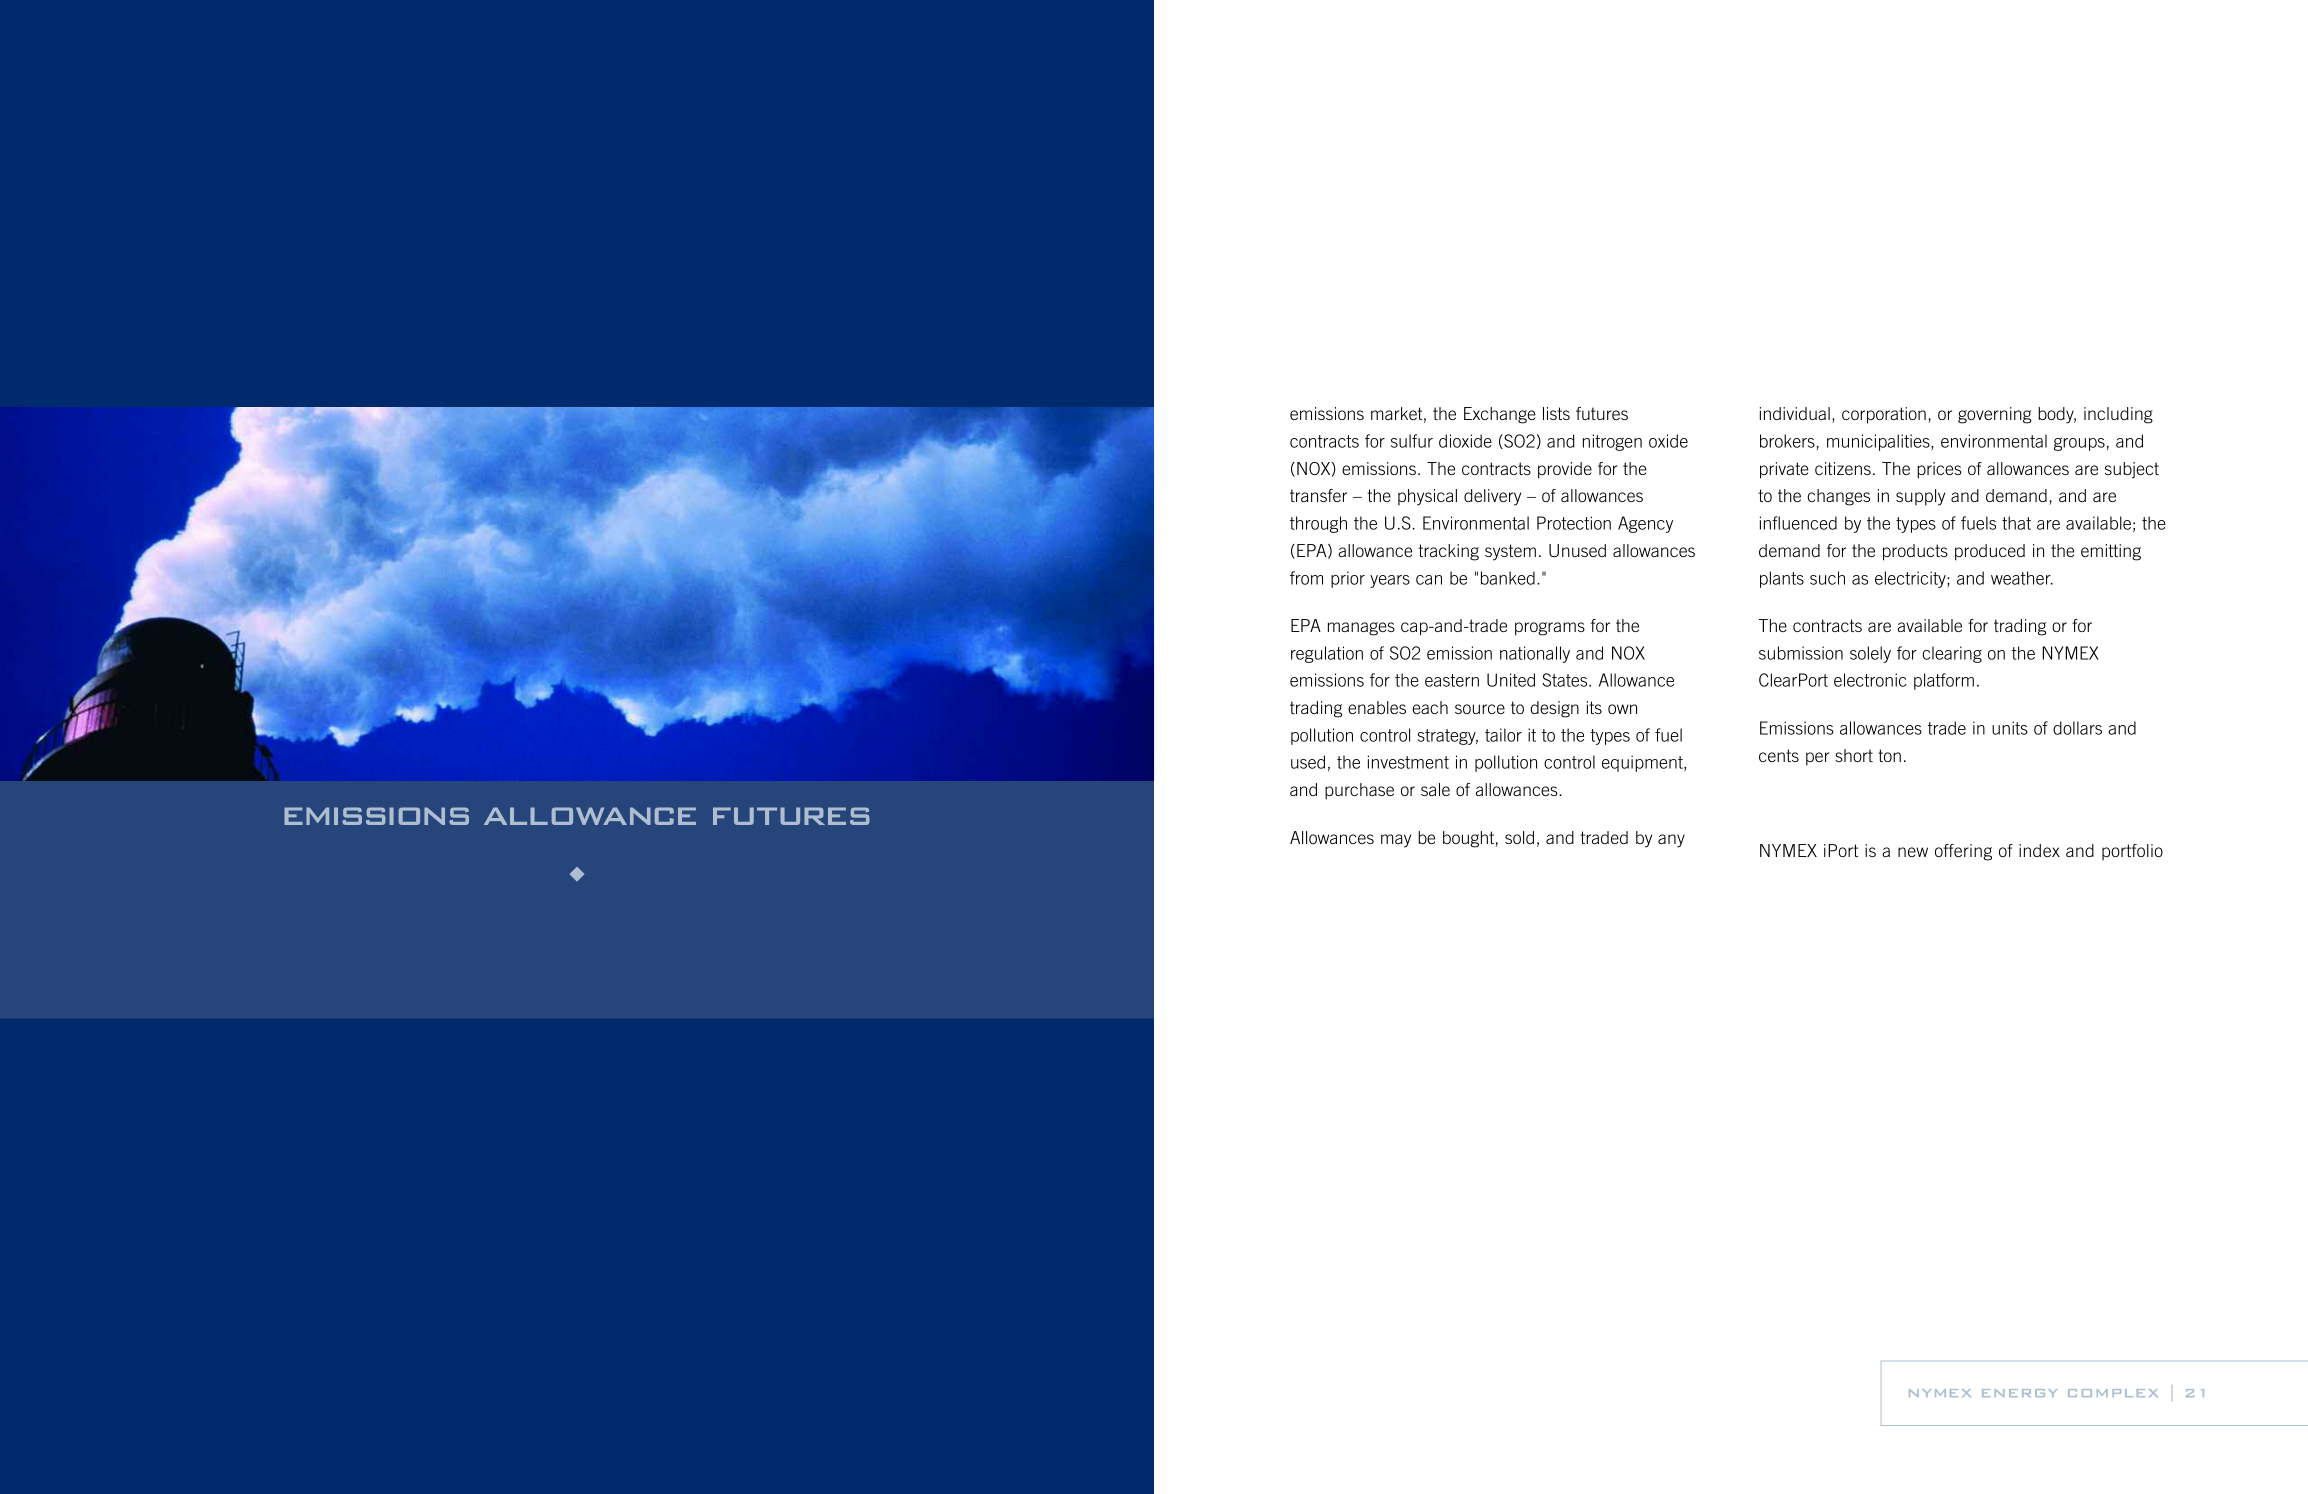  I want to click on offering, so click(1963, 852).
